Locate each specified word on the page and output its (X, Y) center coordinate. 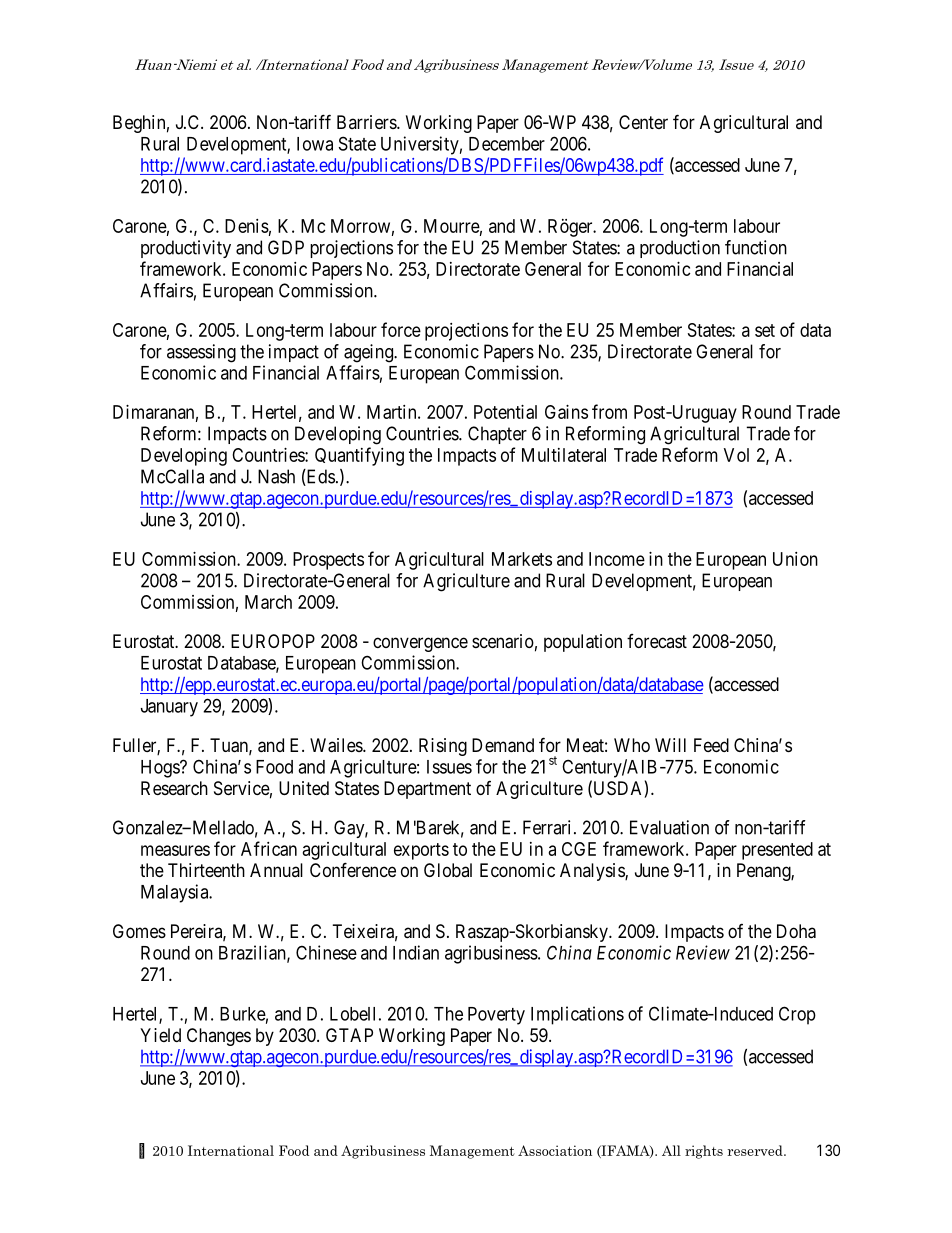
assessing (201, 353)
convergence (420, 644)
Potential (505, 412)
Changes (219, 1037)
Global (448, 870)
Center (643, 122)
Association (555, 1150)
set (765, 330)
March (268, 602)
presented (777, 851)
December (507, 144)
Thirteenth (206, 870)
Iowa (315, 144)
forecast (657, 641)
